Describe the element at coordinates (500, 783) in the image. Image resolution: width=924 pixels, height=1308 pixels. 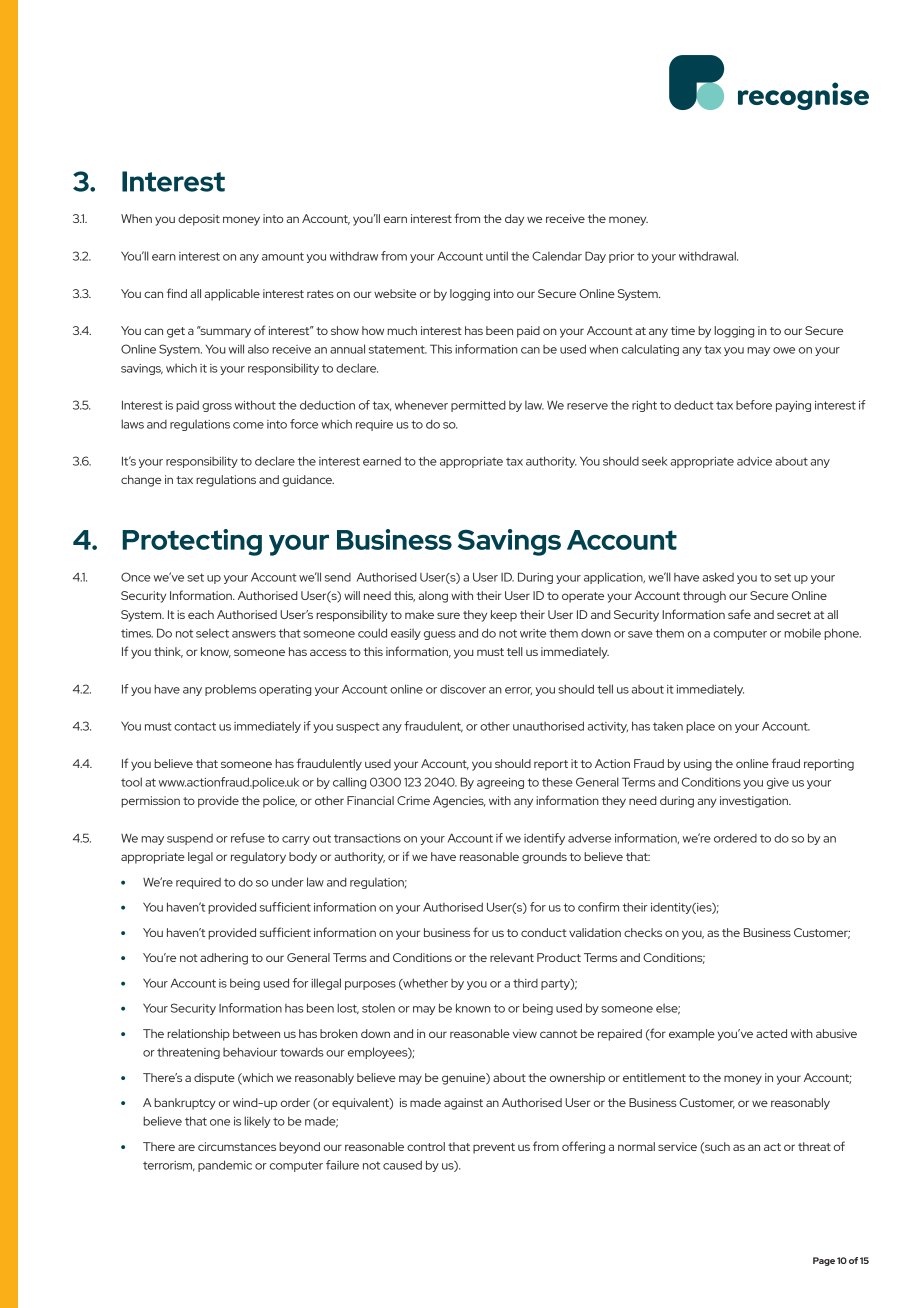
I see `agreeing` at that location.
